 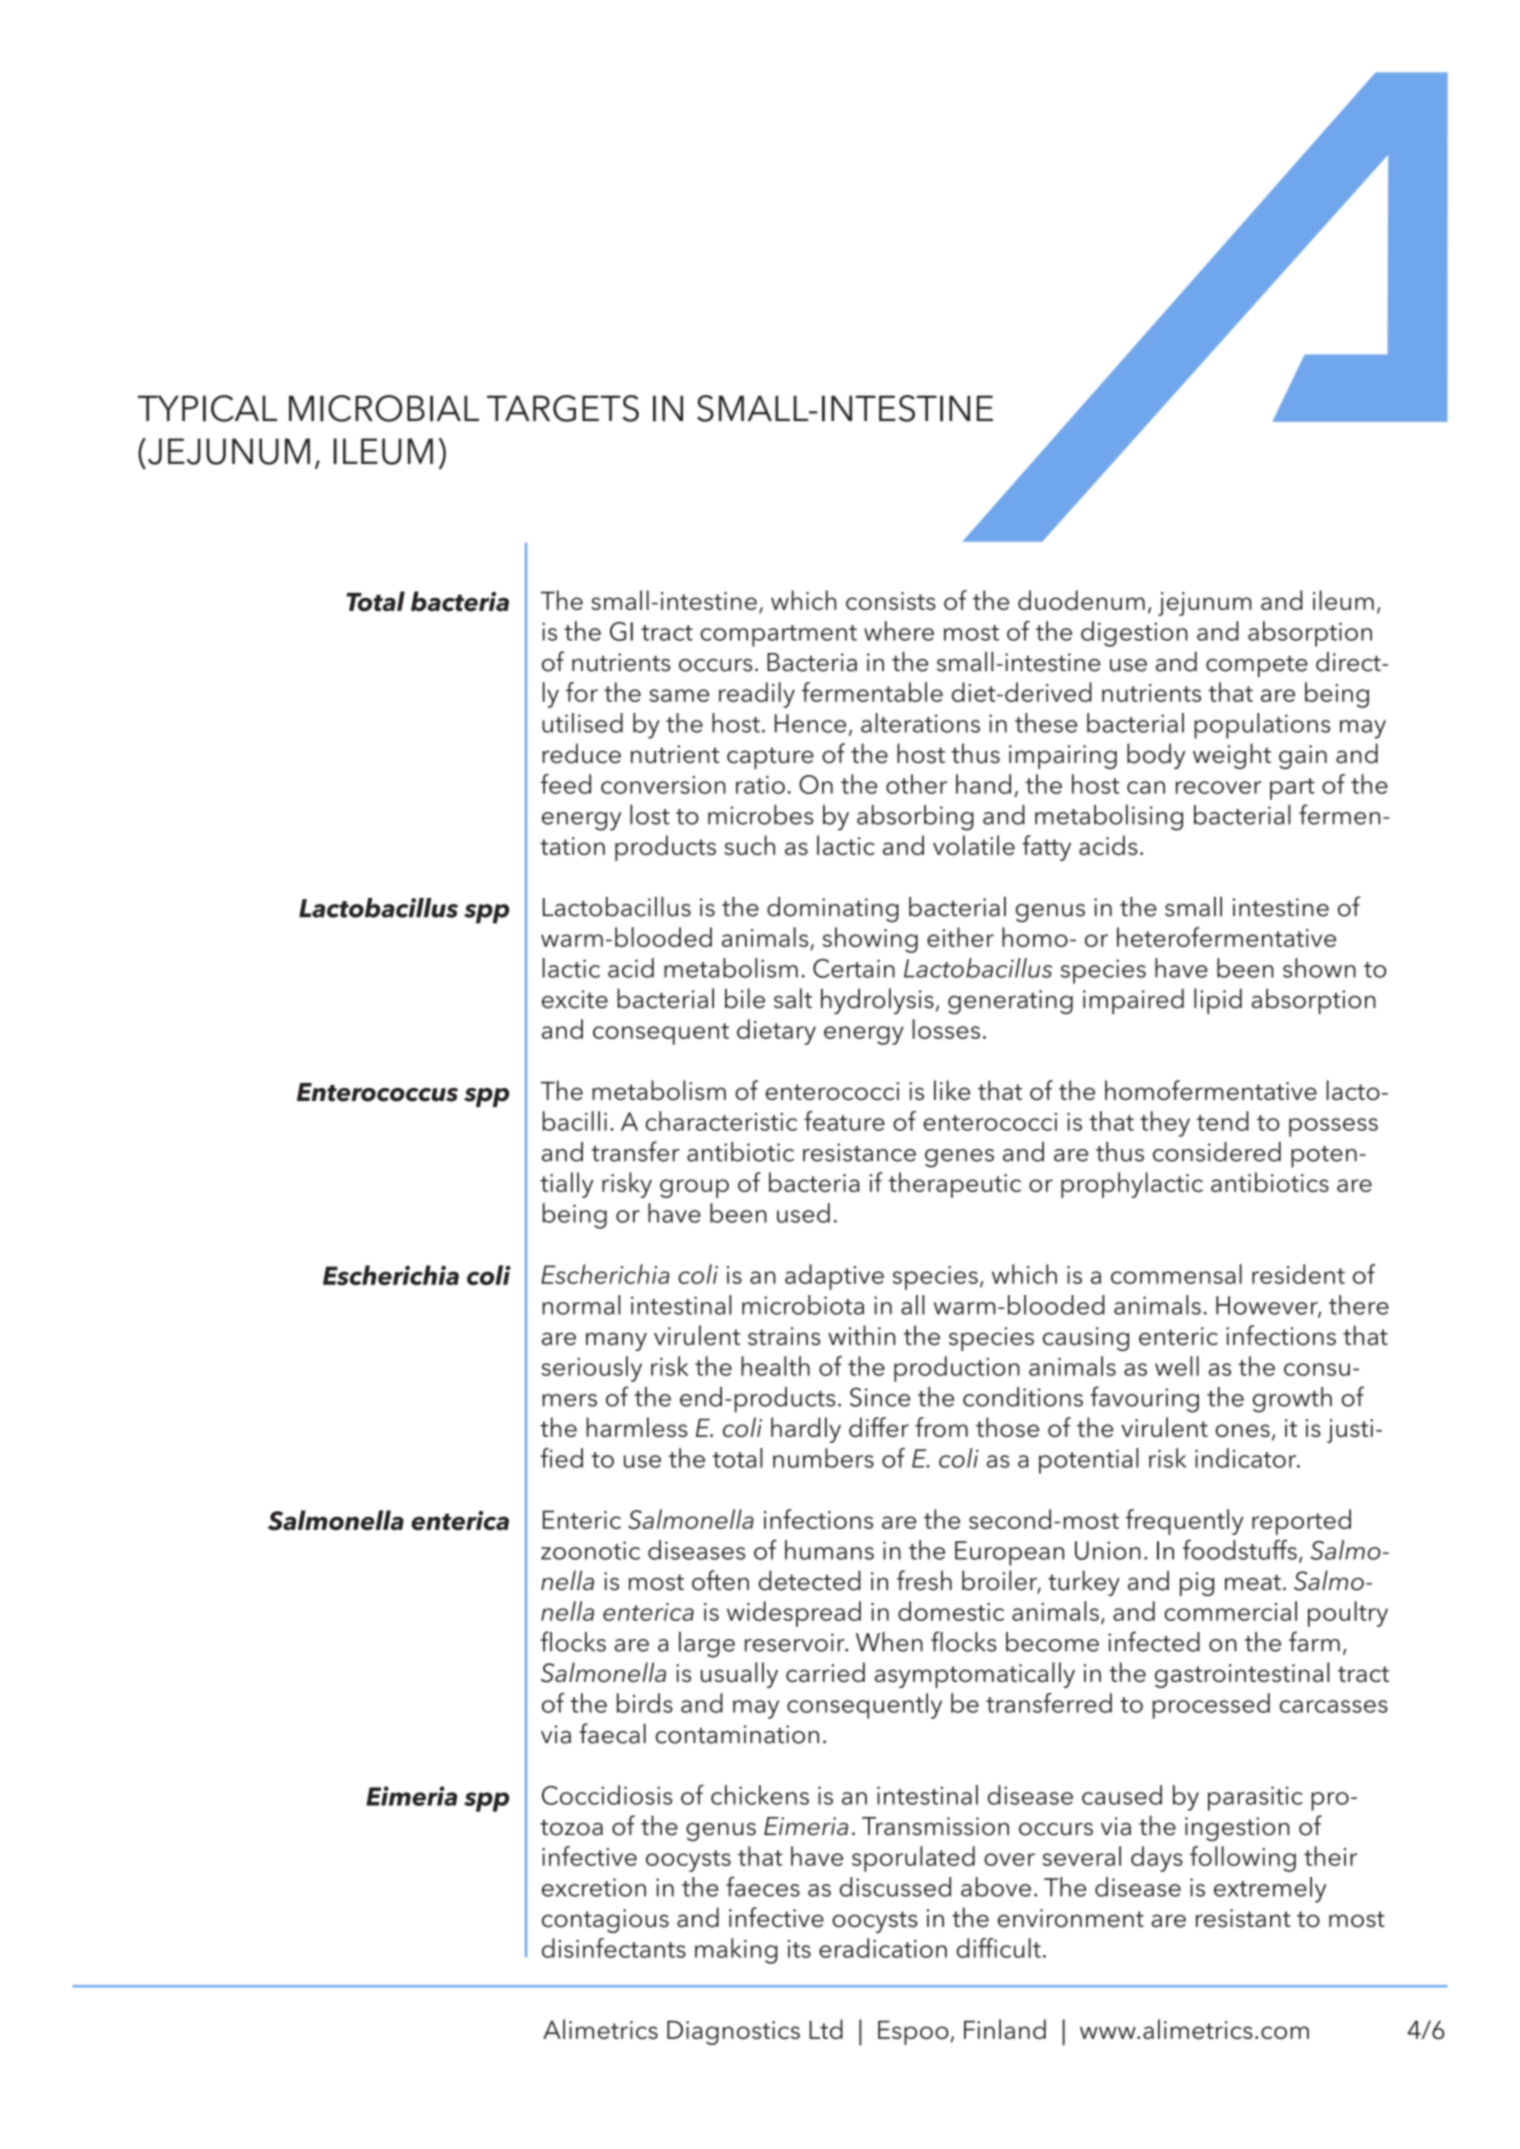 I want to click on duodenum, so click(x=1081, y=600).
